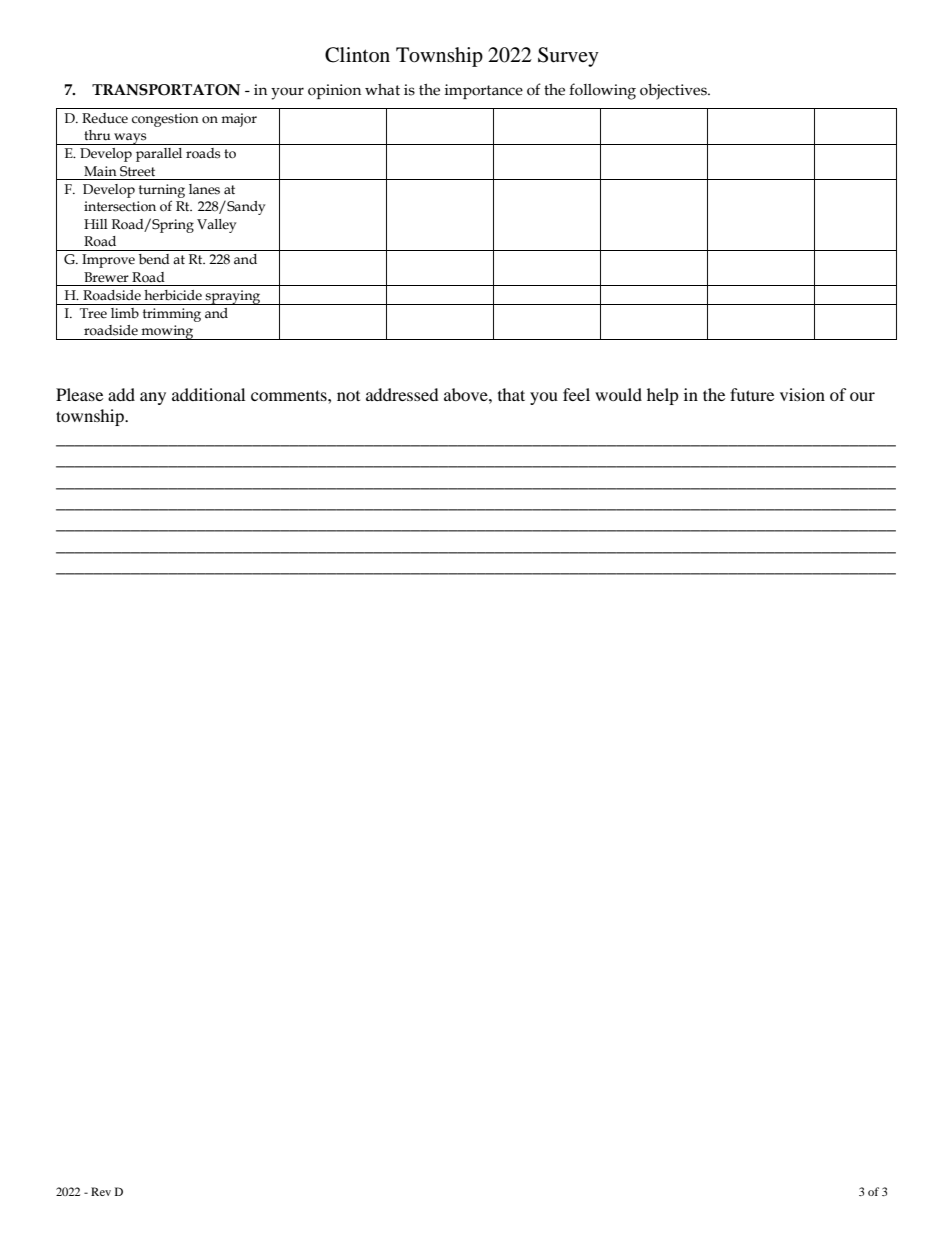 This screenshot has height=1233, width=952. Describe the element at coordinates (752, 394) in the screenshot. I see `future` at that location.
